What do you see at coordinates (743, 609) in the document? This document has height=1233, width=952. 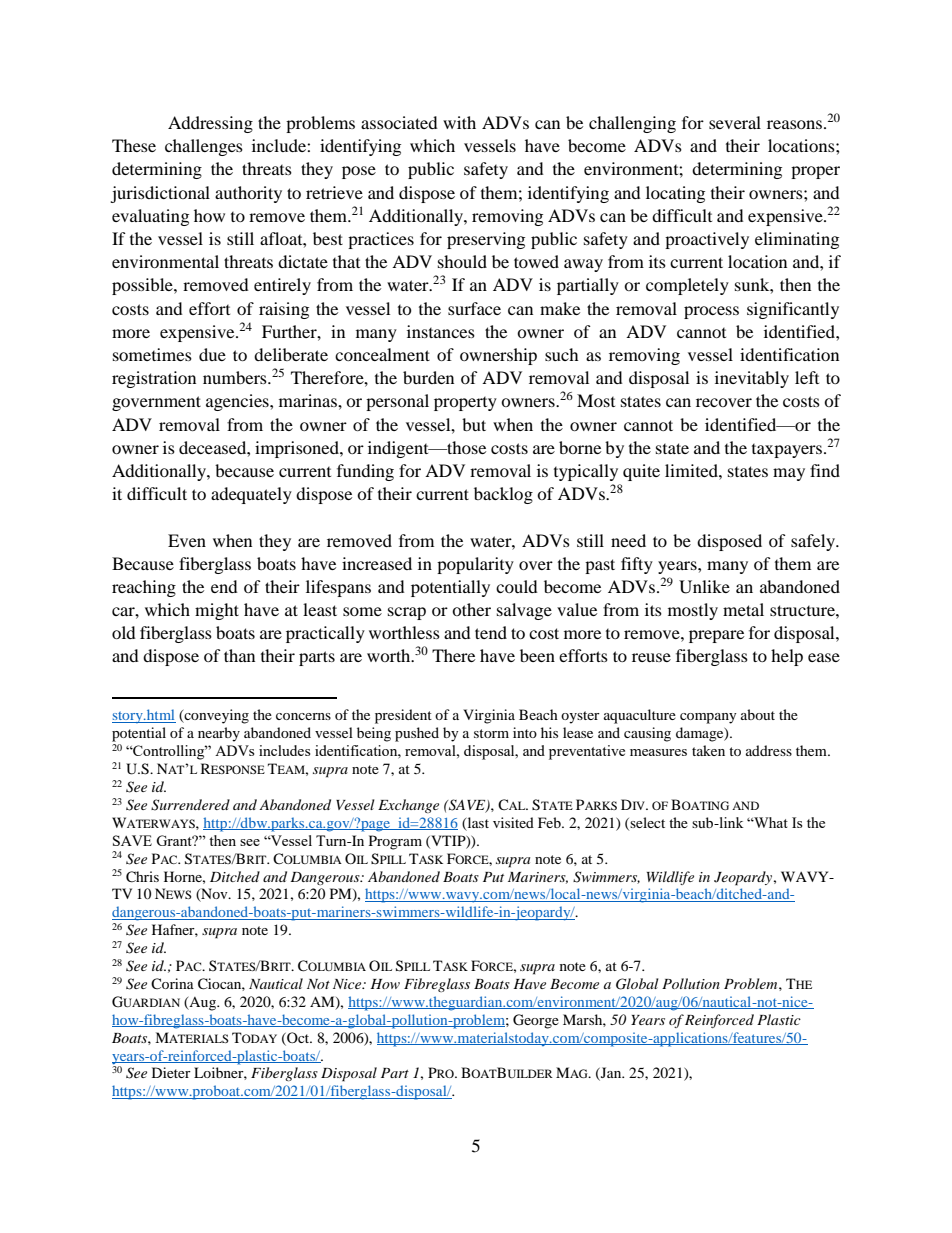 I see `metal` at bounding box center [743, 609].
